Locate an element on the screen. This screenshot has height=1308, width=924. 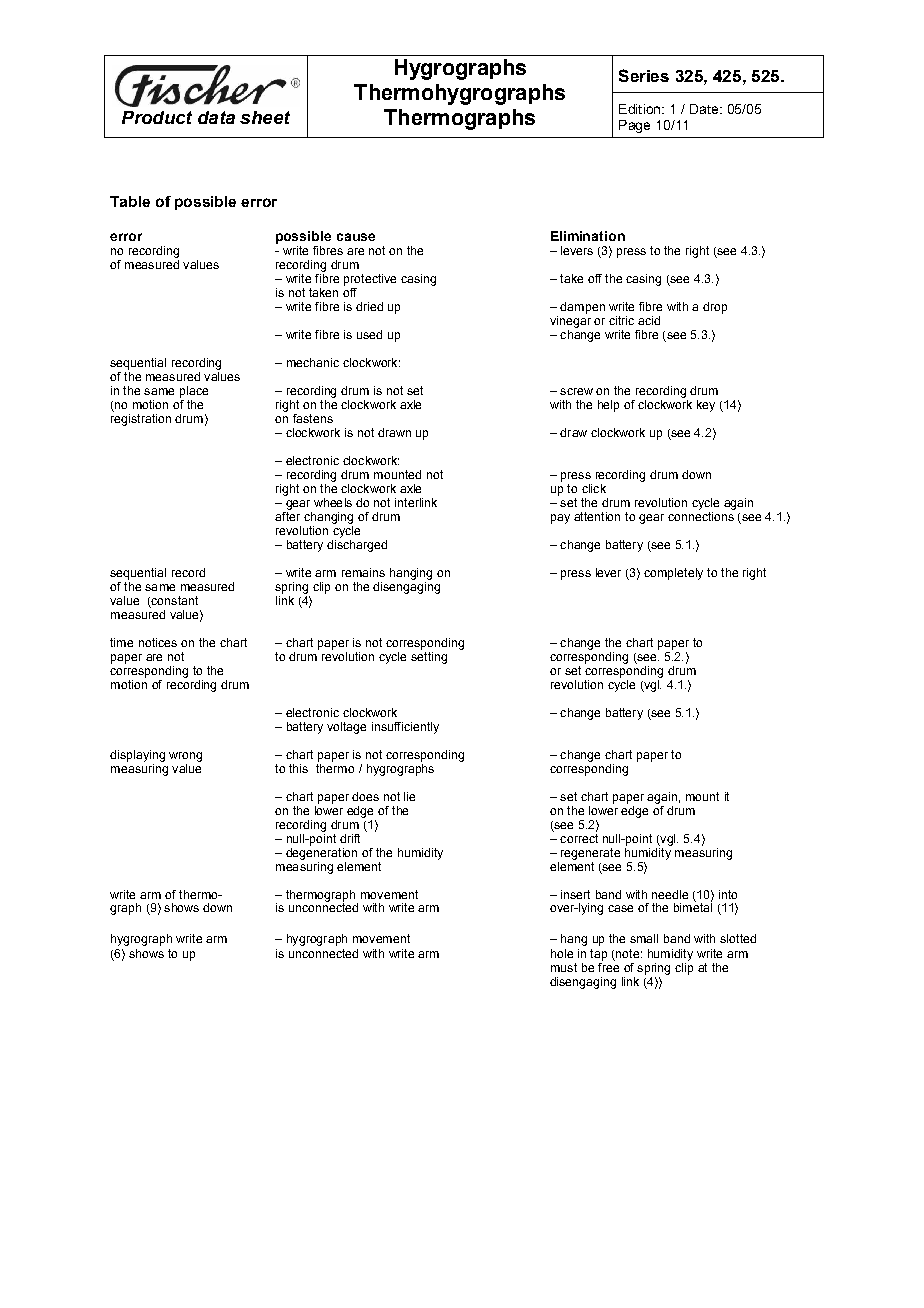
sheet is located at coordinates (265, 117).
